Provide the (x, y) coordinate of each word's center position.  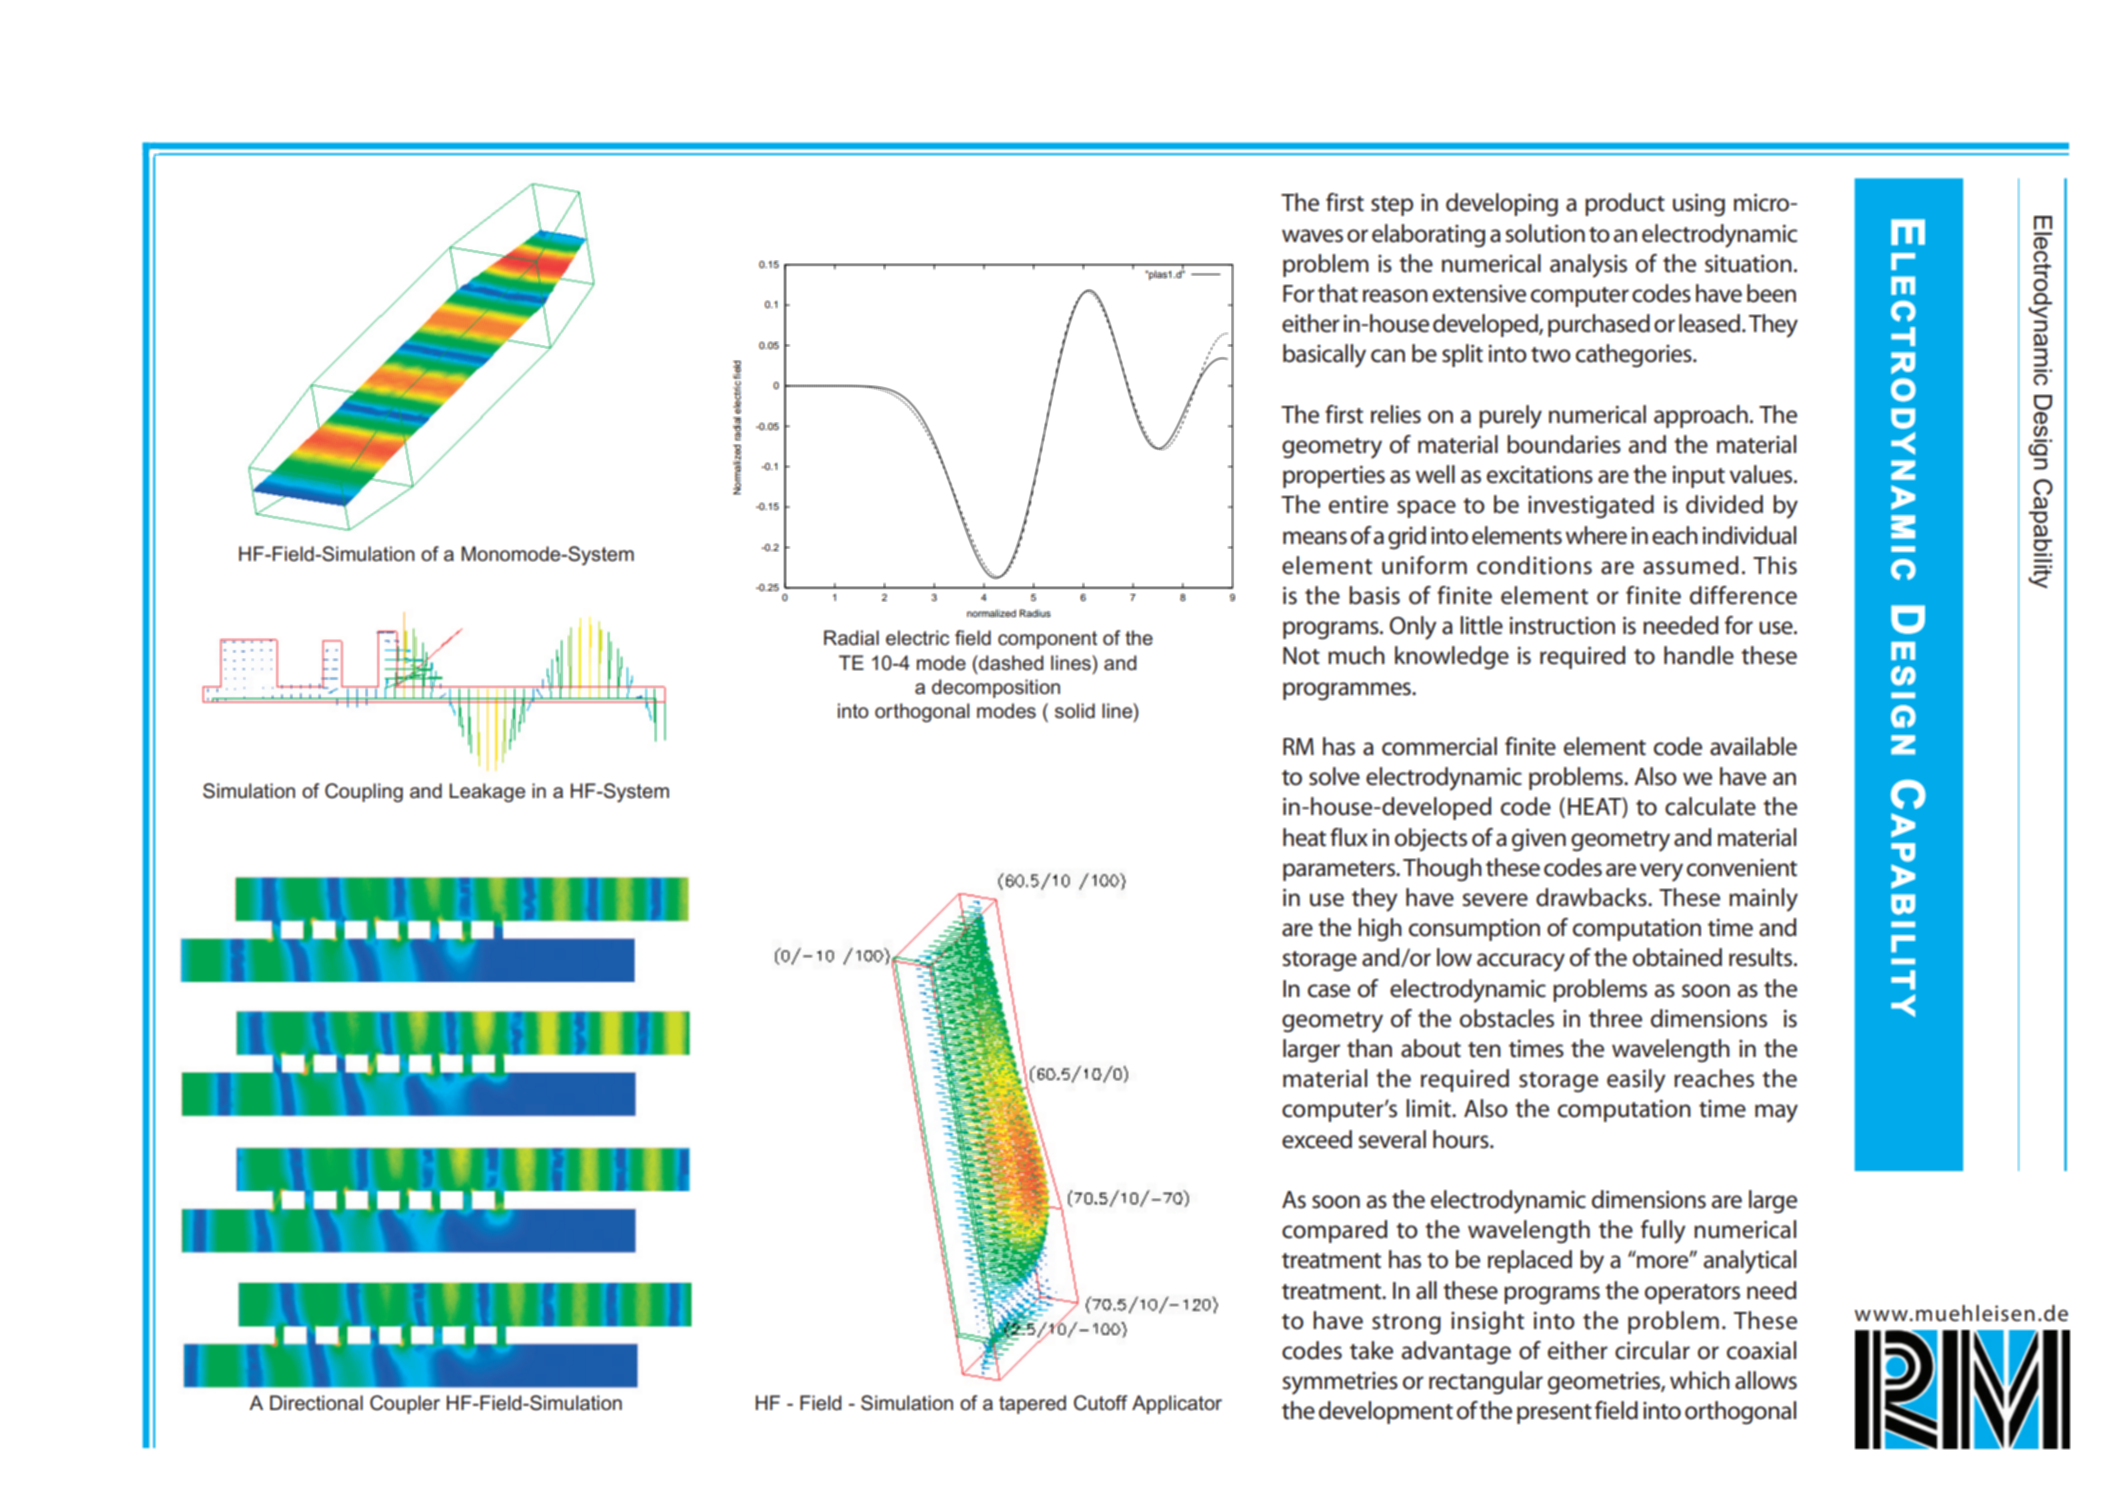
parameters (1340, 871)
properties (1334, 477)
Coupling (364, 793)
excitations (1540, 475)
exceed (1317, 1139)
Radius (1035, 613)
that (1338, 293)
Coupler (405, 1404)
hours (1462, 1139)
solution (1545, 233)
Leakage (487, 793)
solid (1075, 711)
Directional (316, 1403)
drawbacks (1592, 897)
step (1392, 206)
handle (1699, 655)
